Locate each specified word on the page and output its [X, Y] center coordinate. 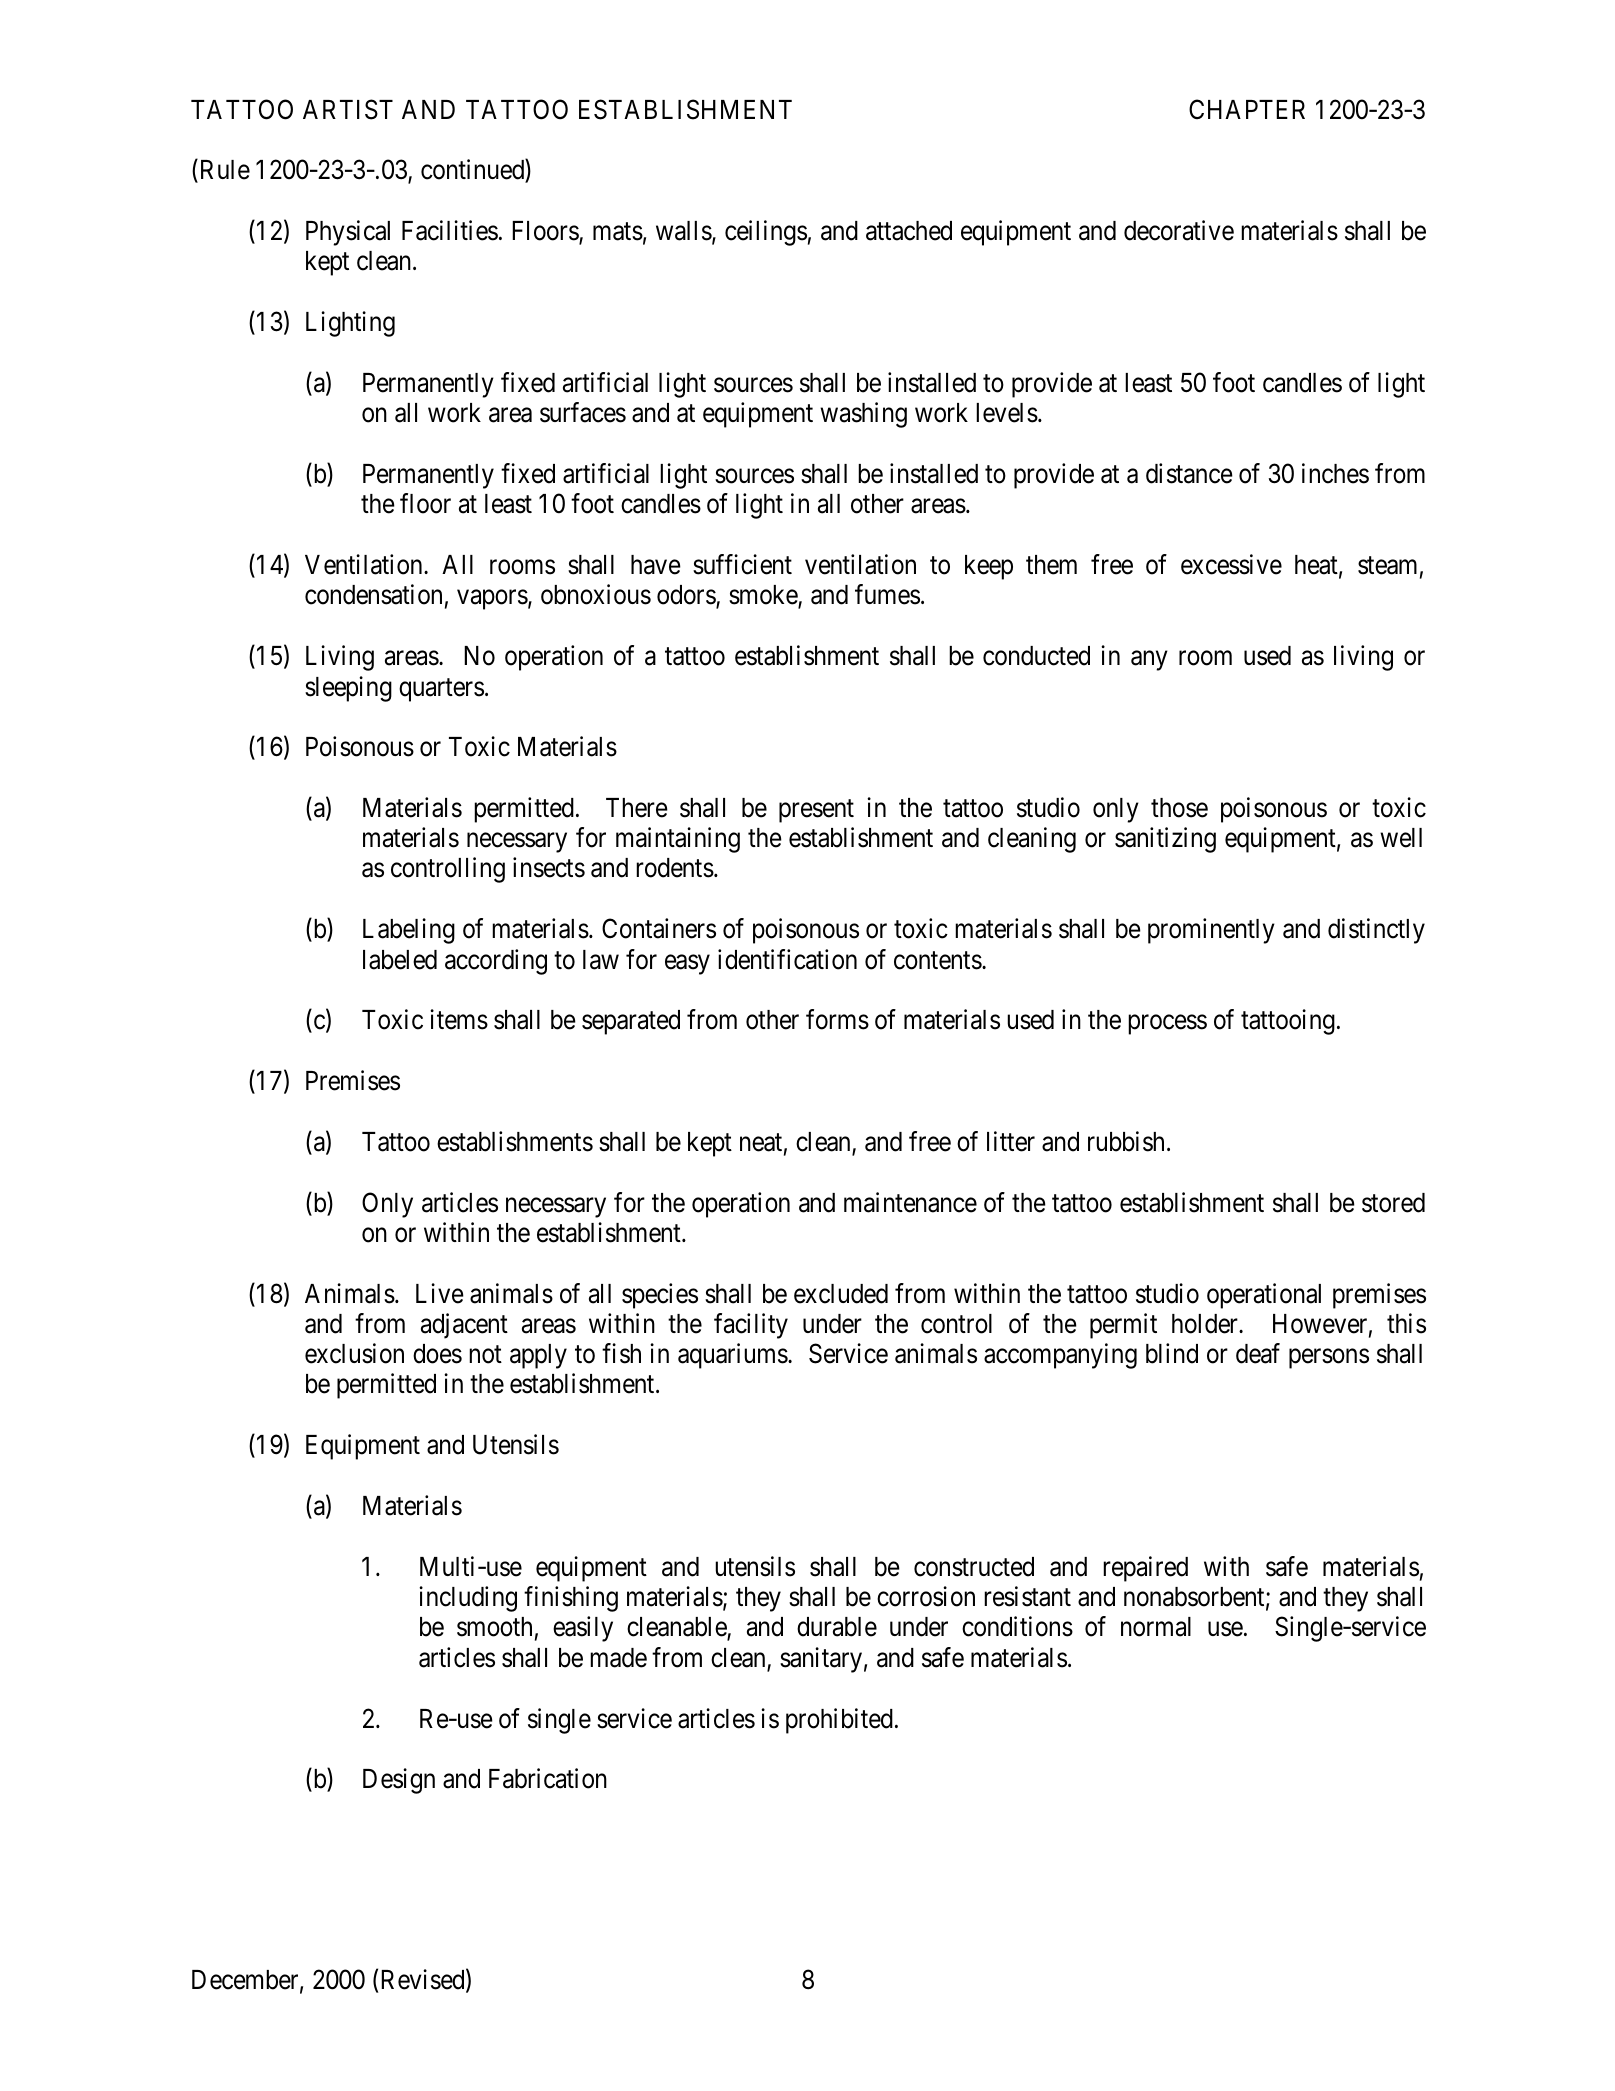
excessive [1231, 564]
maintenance [910, 1202]
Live [440, 1293]
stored [1393, 1203]
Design [399, 1781]
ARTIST [348, 109]
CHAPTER [1247, 109]
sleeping [348, 689]
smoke [764, 596]
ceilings [766, 233]
